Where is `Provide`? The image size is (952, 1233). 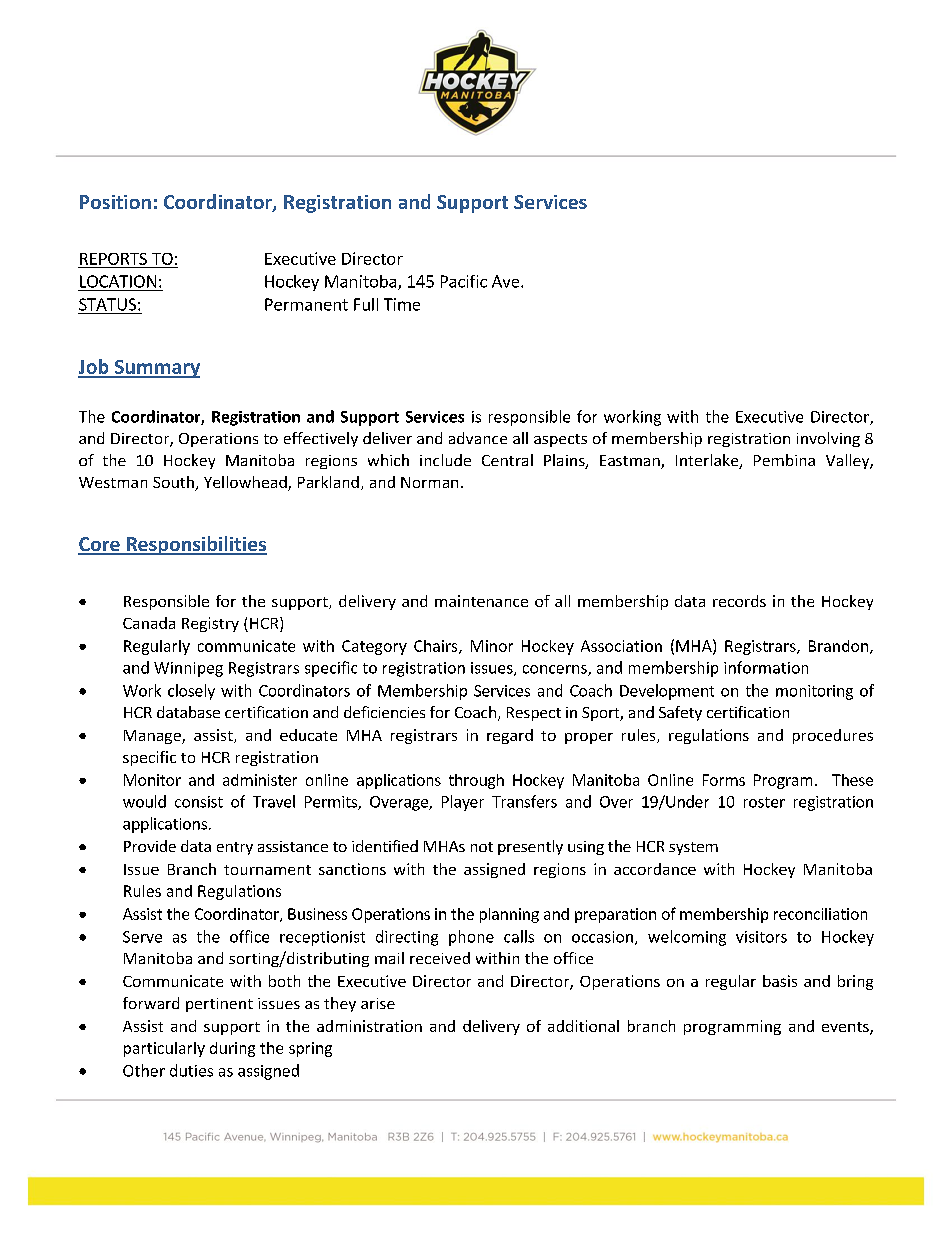 Provide is located at coordinates (150, 846).
